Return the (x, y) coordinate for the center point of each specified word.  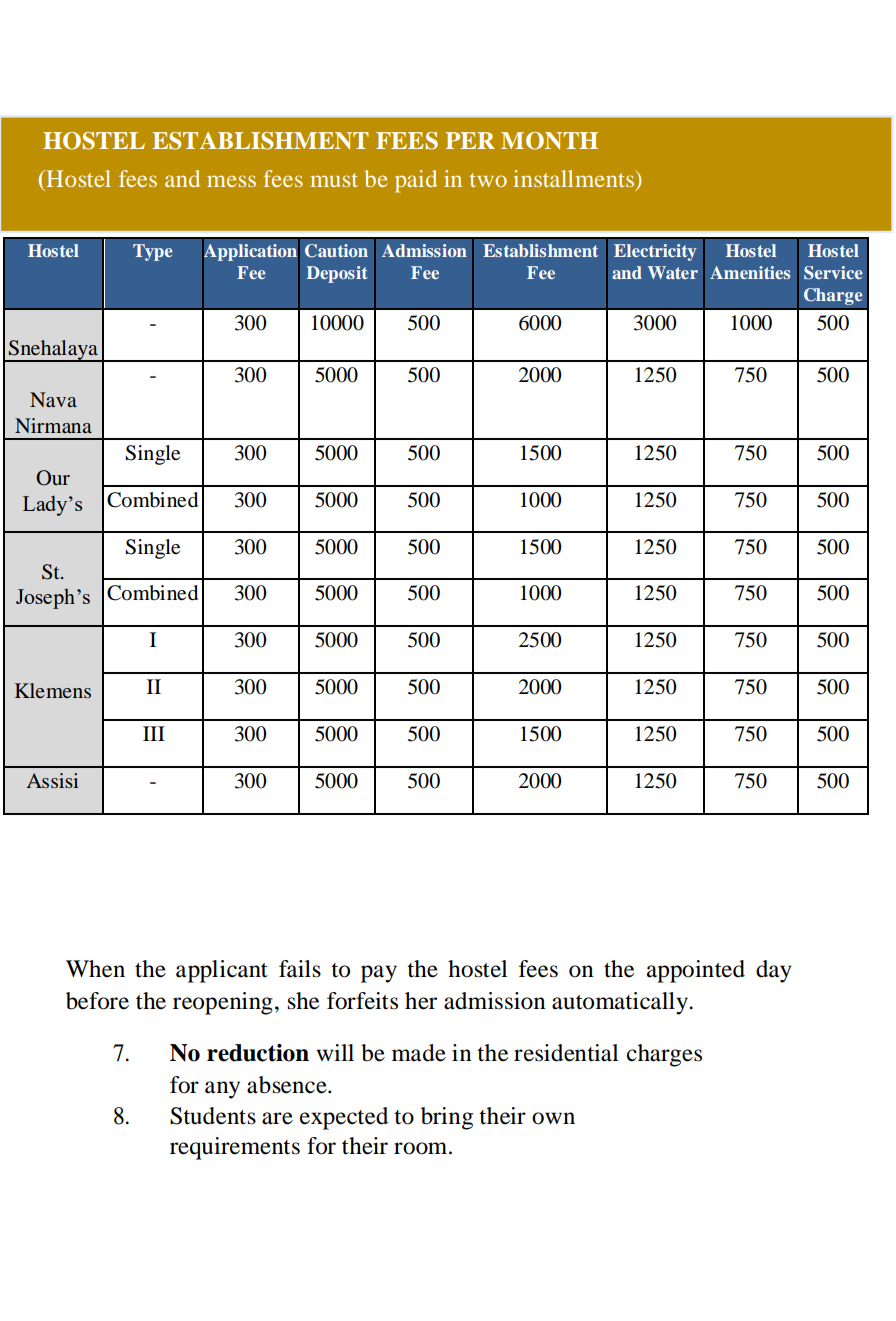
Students (213, 1116)
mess (231, 181)
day (774, 971)
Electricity (655, 252)
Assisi (53, 780)
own (553, 1118)
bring (447, 1118)
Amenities (750, 272)
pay (379, 974)
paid (416, 181)
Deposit (337, 274)
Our (53, 478)
